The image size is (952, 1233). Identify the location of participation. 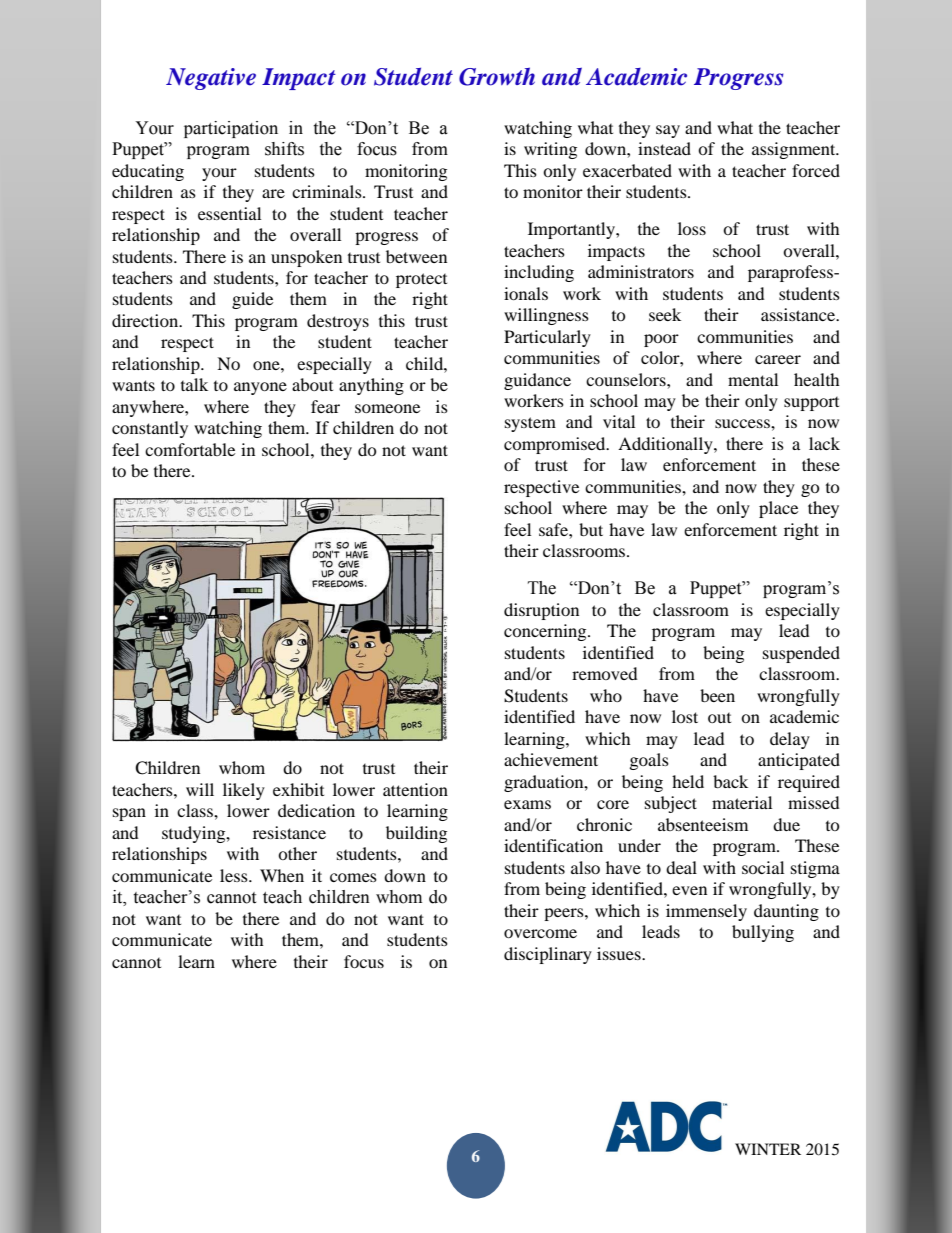
(231, 129).
